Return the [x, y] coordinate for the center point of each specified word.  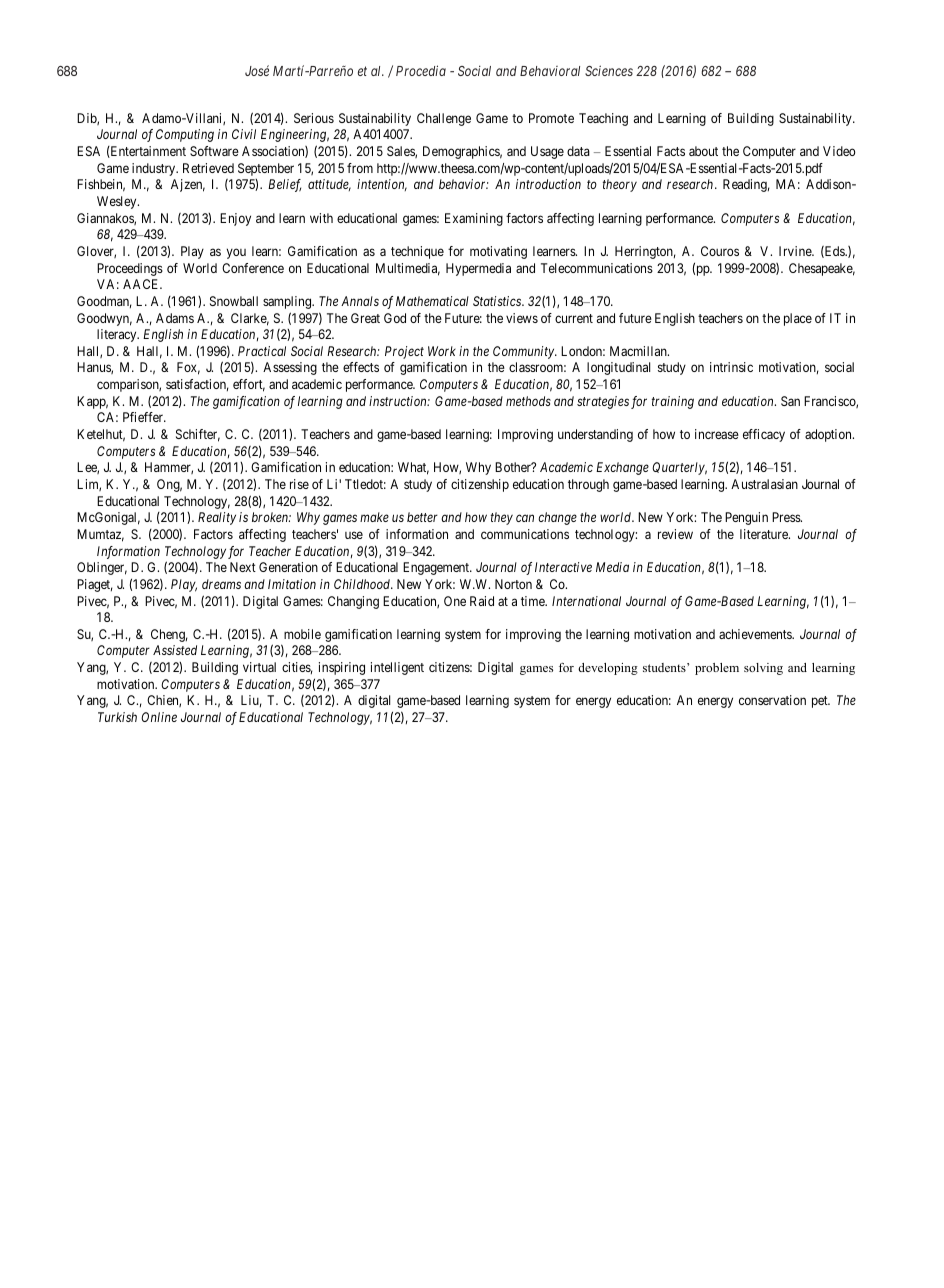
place [798, 319]
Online [159, 717]
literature [765, 534]
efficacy [764, 435]
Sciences [609, 70]
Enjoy [235, 219]
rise [299, 484]
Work [442, 351]
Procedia [421, 70]
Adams [175, 318]
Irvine [796, 251]
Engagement [437, 568]
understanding [595, 435]
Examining [474, 219]
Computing [185, 135]
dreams [221, 584]
